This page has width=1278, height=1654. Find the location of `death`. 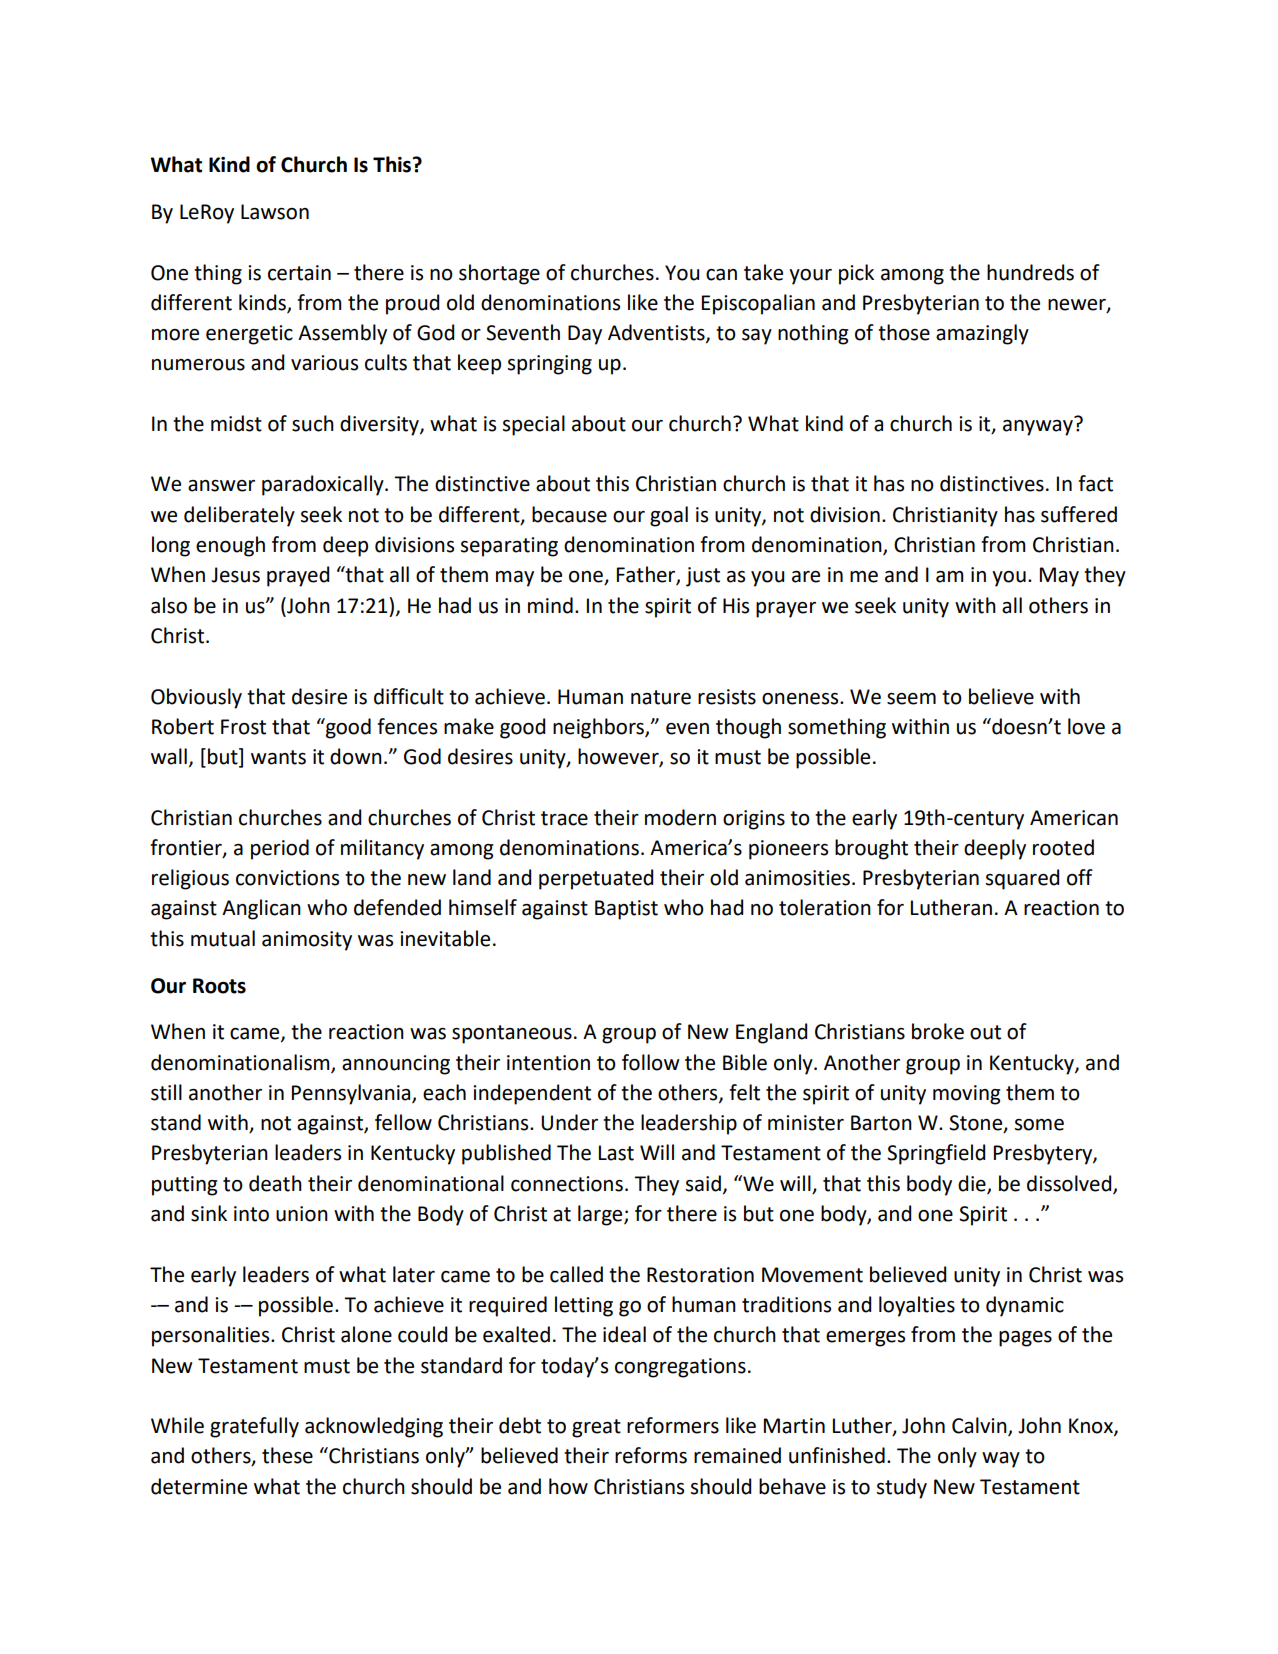

death is located at coordinates (275, 1183).
